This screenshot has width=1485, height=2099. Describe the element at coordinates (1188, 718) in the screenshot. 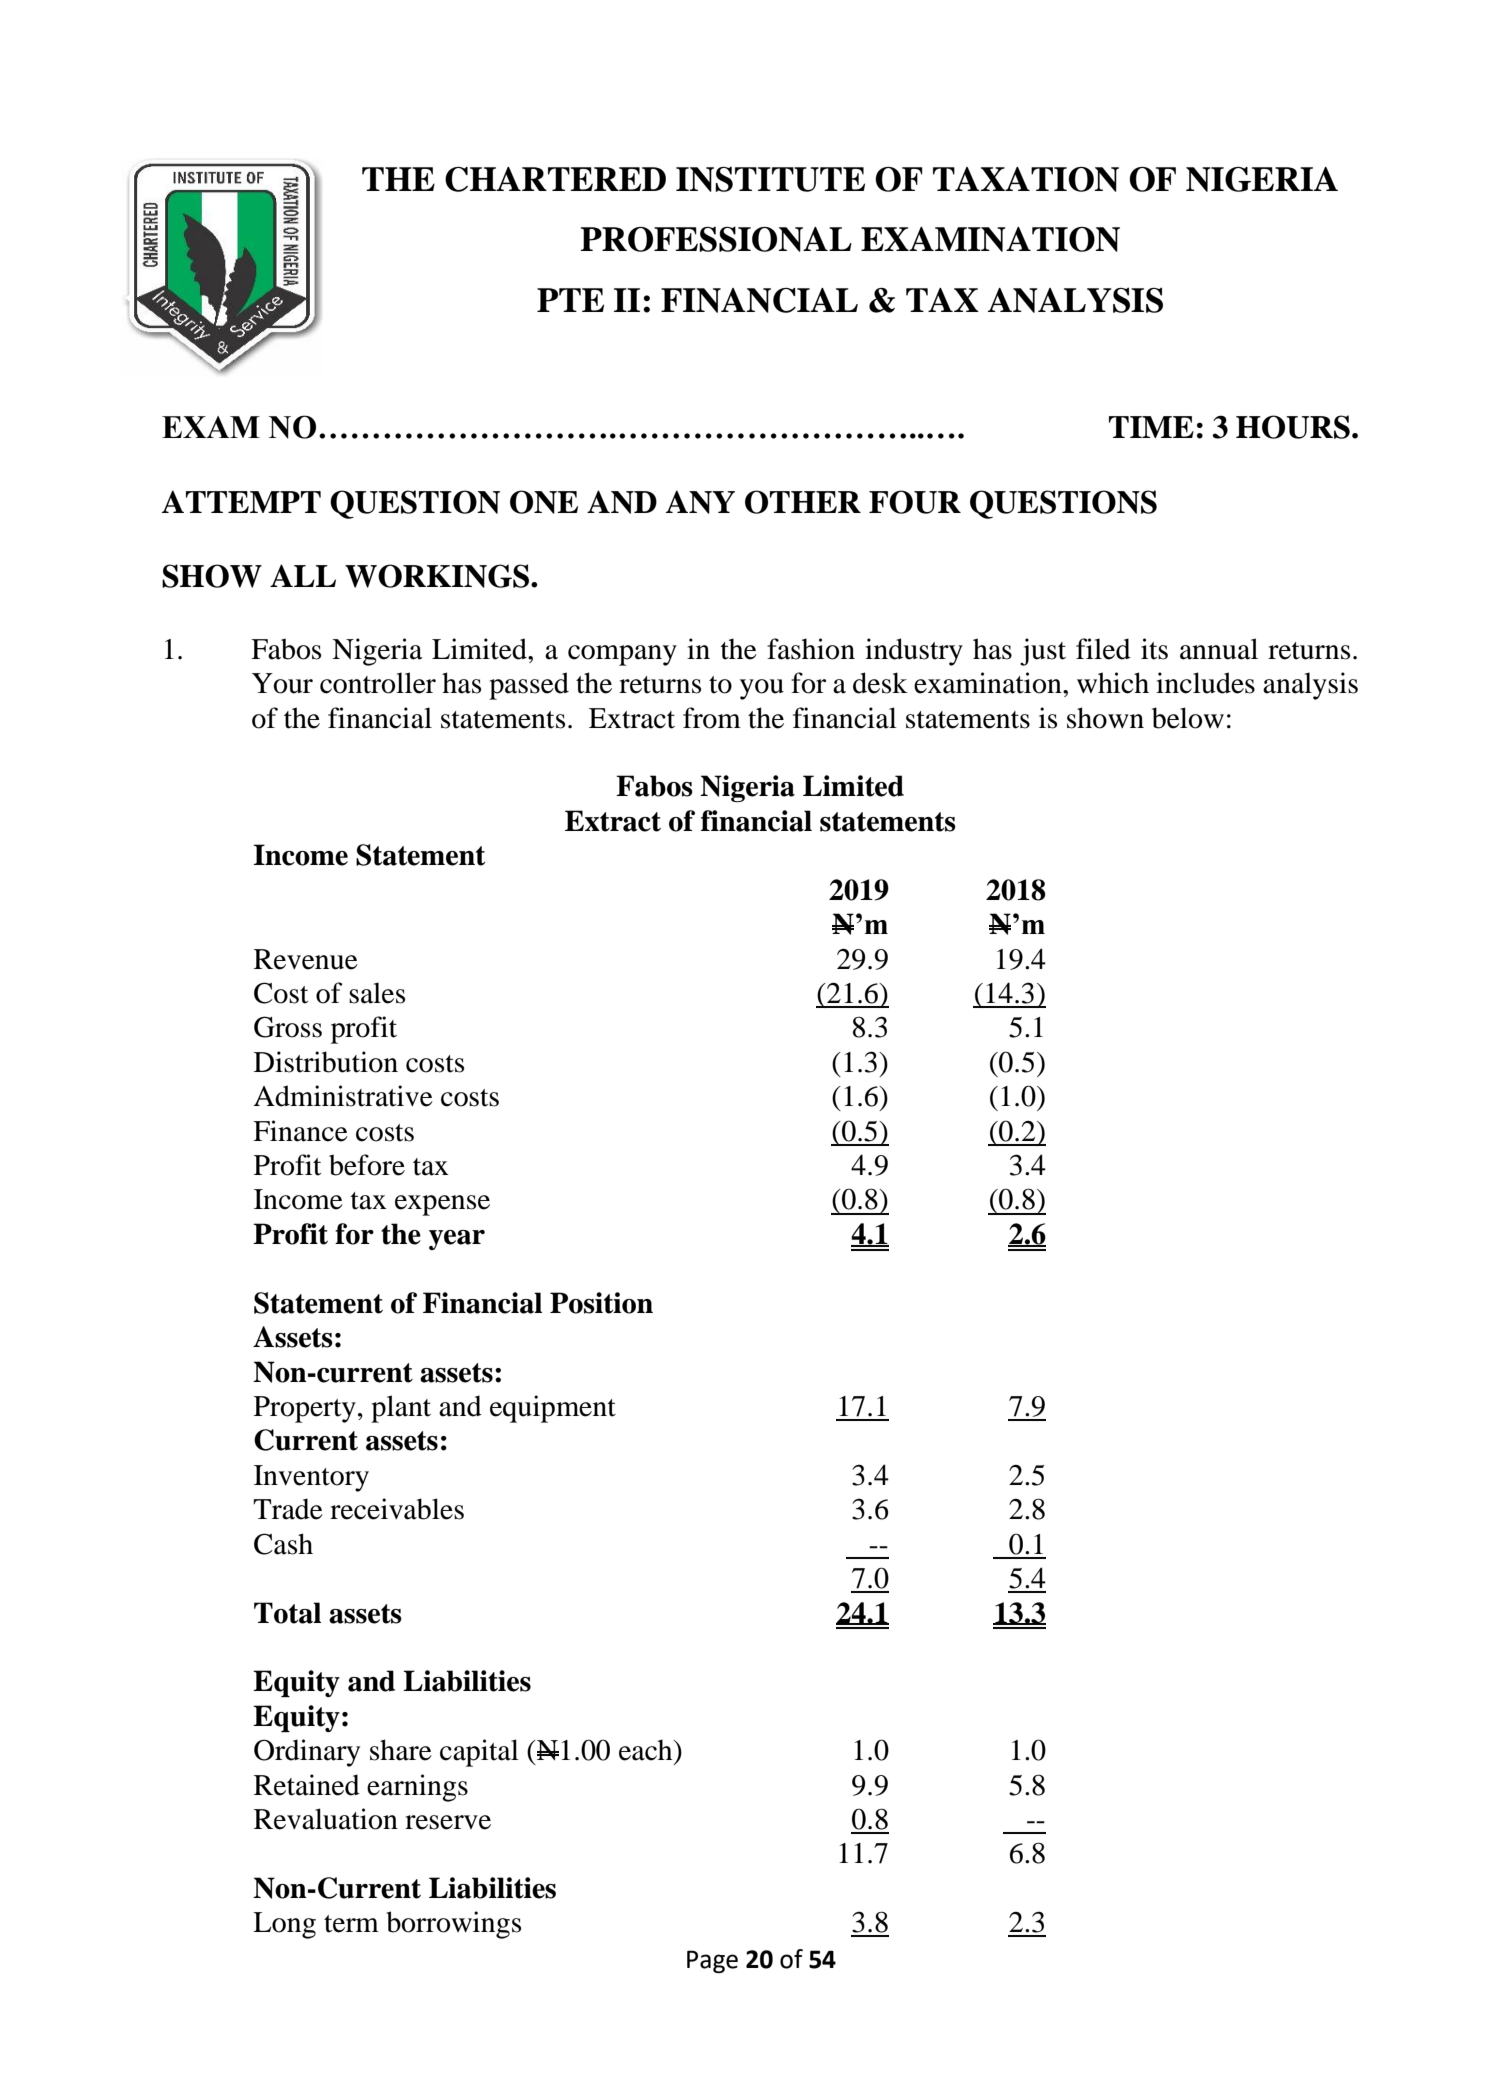

I see `below` at that location.
